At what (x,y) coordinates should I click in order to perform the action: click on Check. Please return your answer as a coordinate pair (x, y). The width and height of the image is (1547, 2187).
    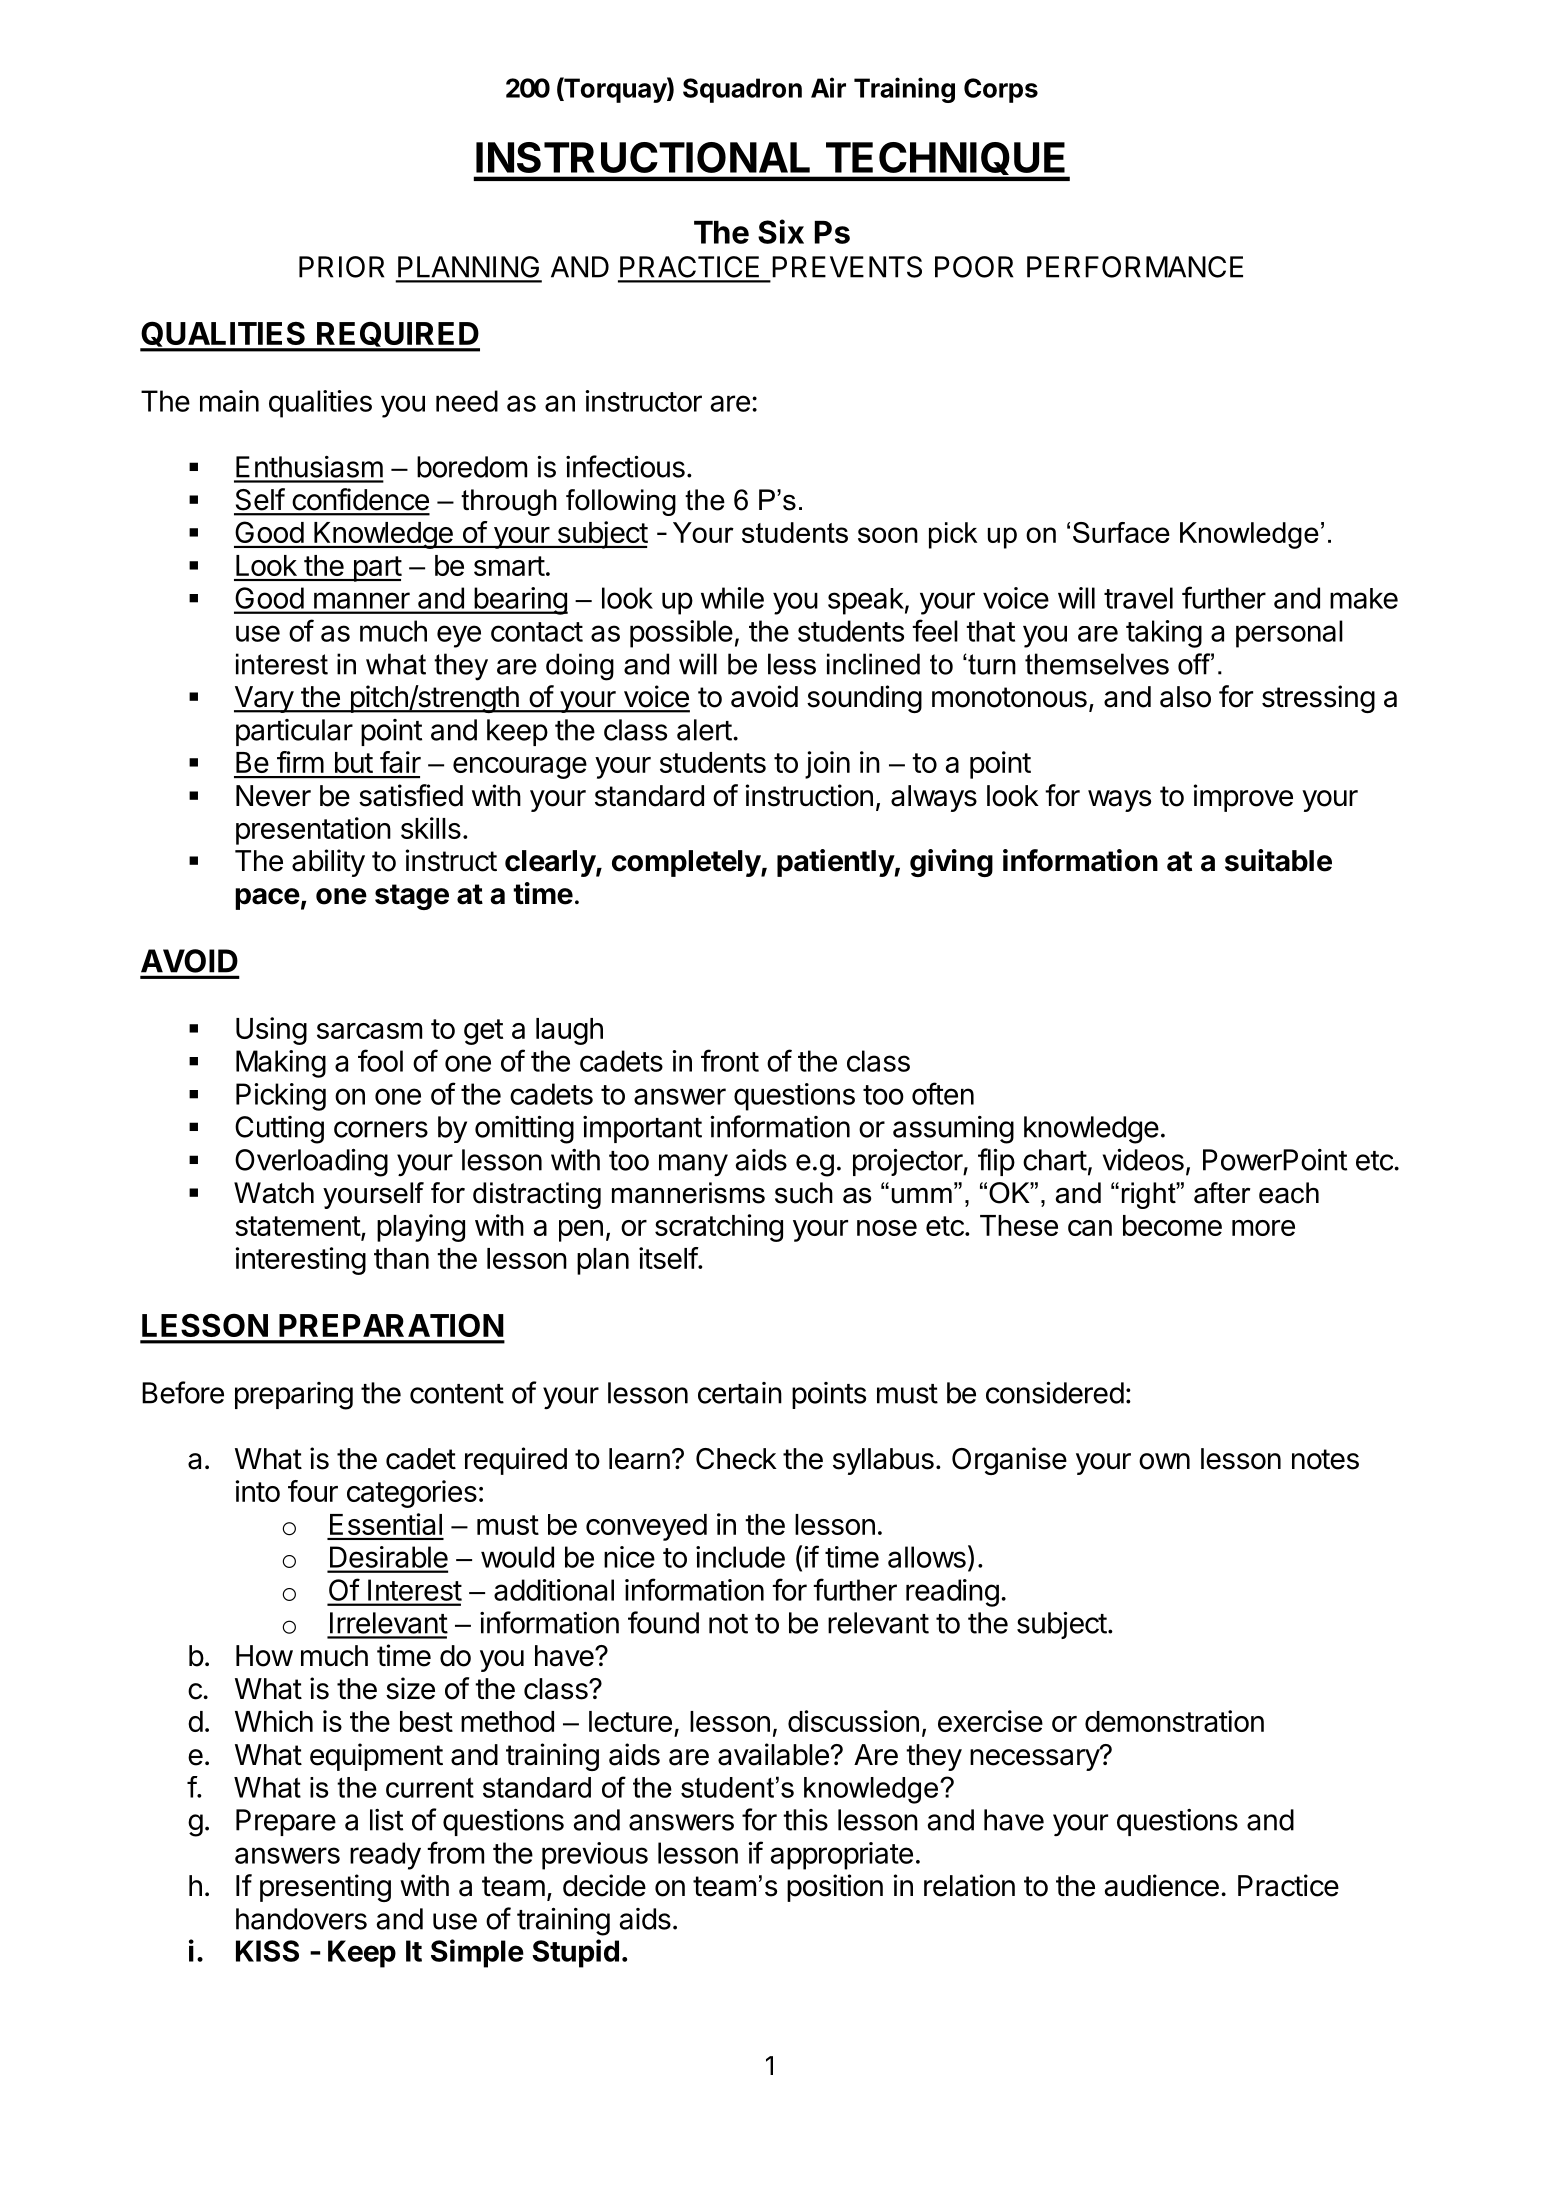
    Looking at the image, I should click on (736, 1459).
